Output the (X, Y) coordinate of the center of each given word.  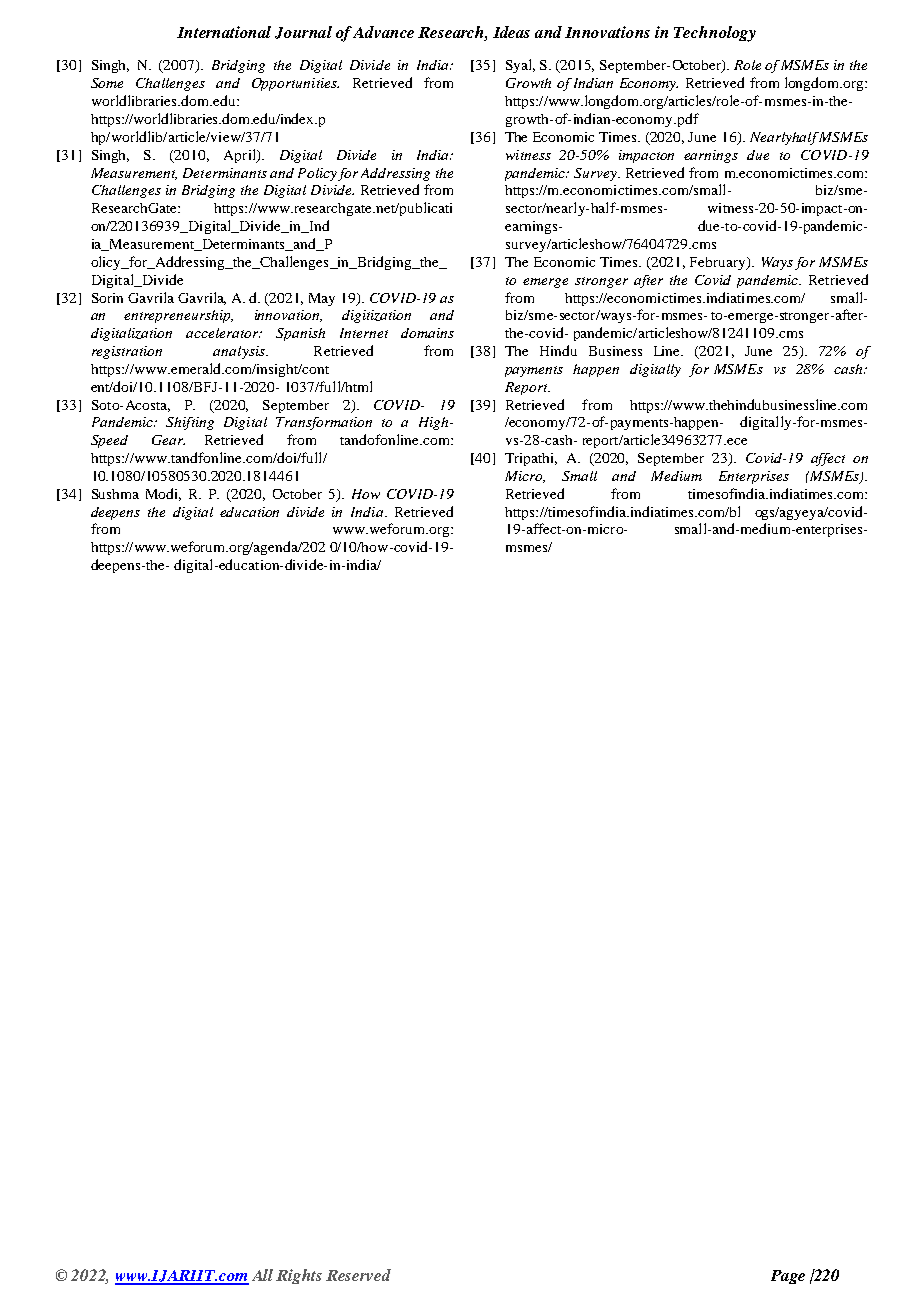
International (224, 32)
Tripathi (531, 459)
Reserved (358, 1275)
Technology (715, 34)
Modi (163, 494)
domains (427, 333)
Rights (299, 1276)
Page (788, 1277)
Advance (383, 32)
